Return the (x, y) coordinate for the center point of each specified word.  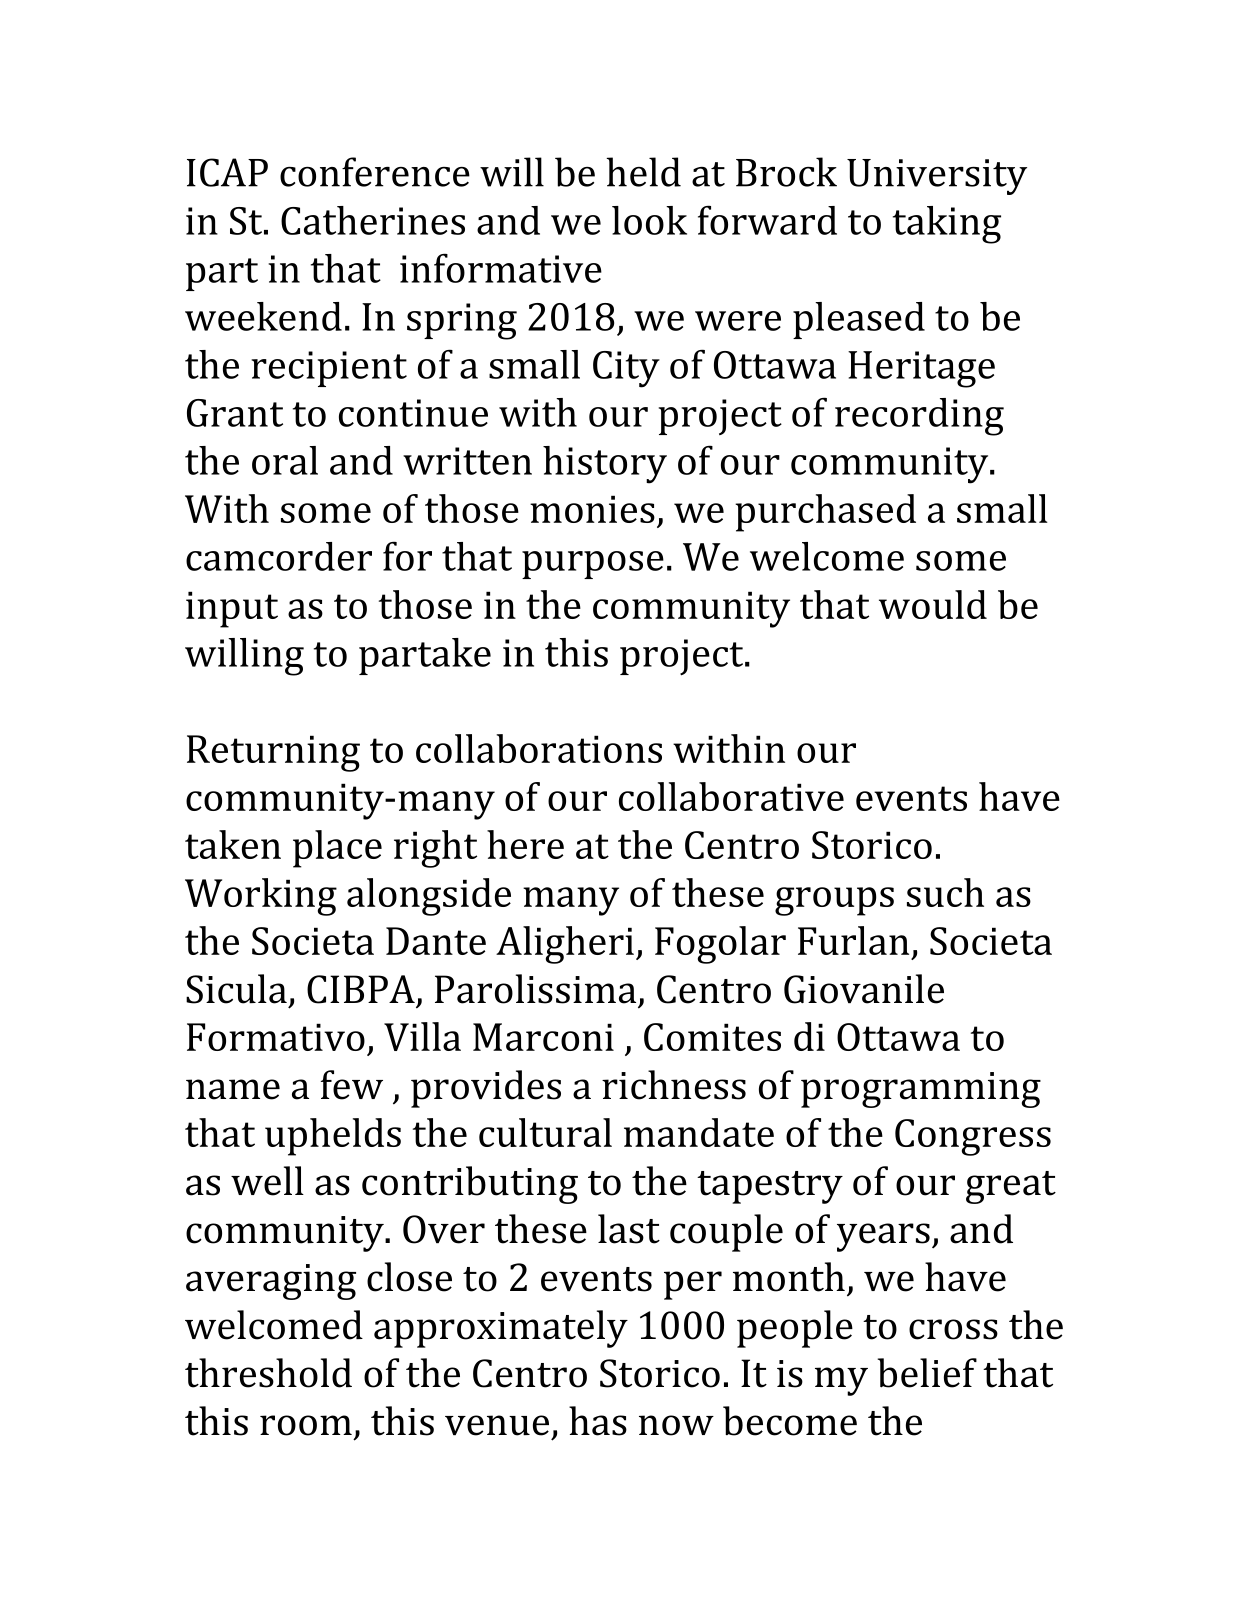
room (306, 1425)
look (649, 220)
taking (947, 225)
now (676, 1425)
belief (927, 1373)
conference (375, 172)
